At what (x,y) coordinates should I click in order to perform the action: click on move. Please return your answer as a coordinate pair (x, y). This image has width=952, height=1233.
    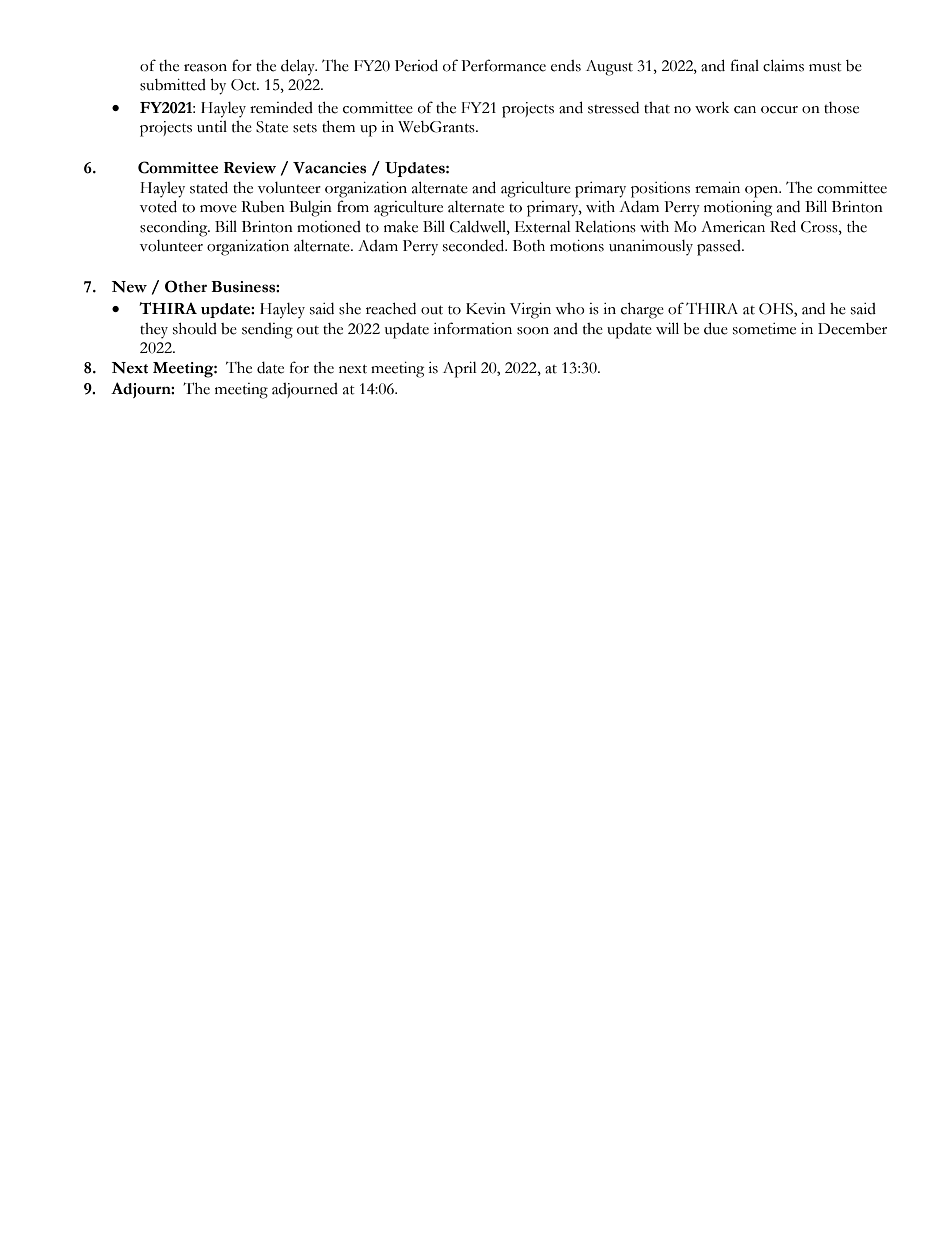
    Looking at the image, I should click on (218, 209).
